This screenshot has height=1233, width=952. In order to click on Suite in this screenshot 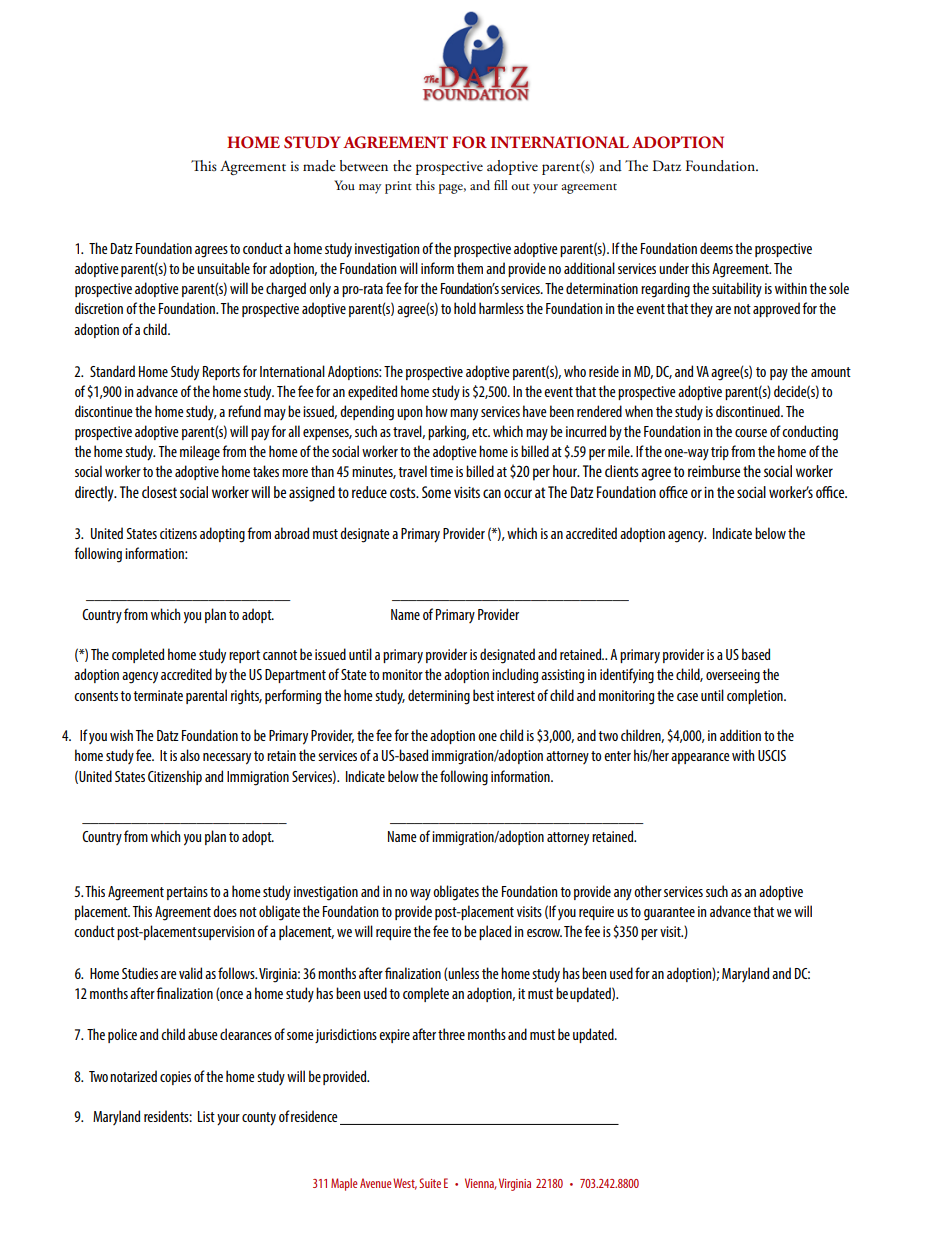, I will do `click(430, 1183)`.
